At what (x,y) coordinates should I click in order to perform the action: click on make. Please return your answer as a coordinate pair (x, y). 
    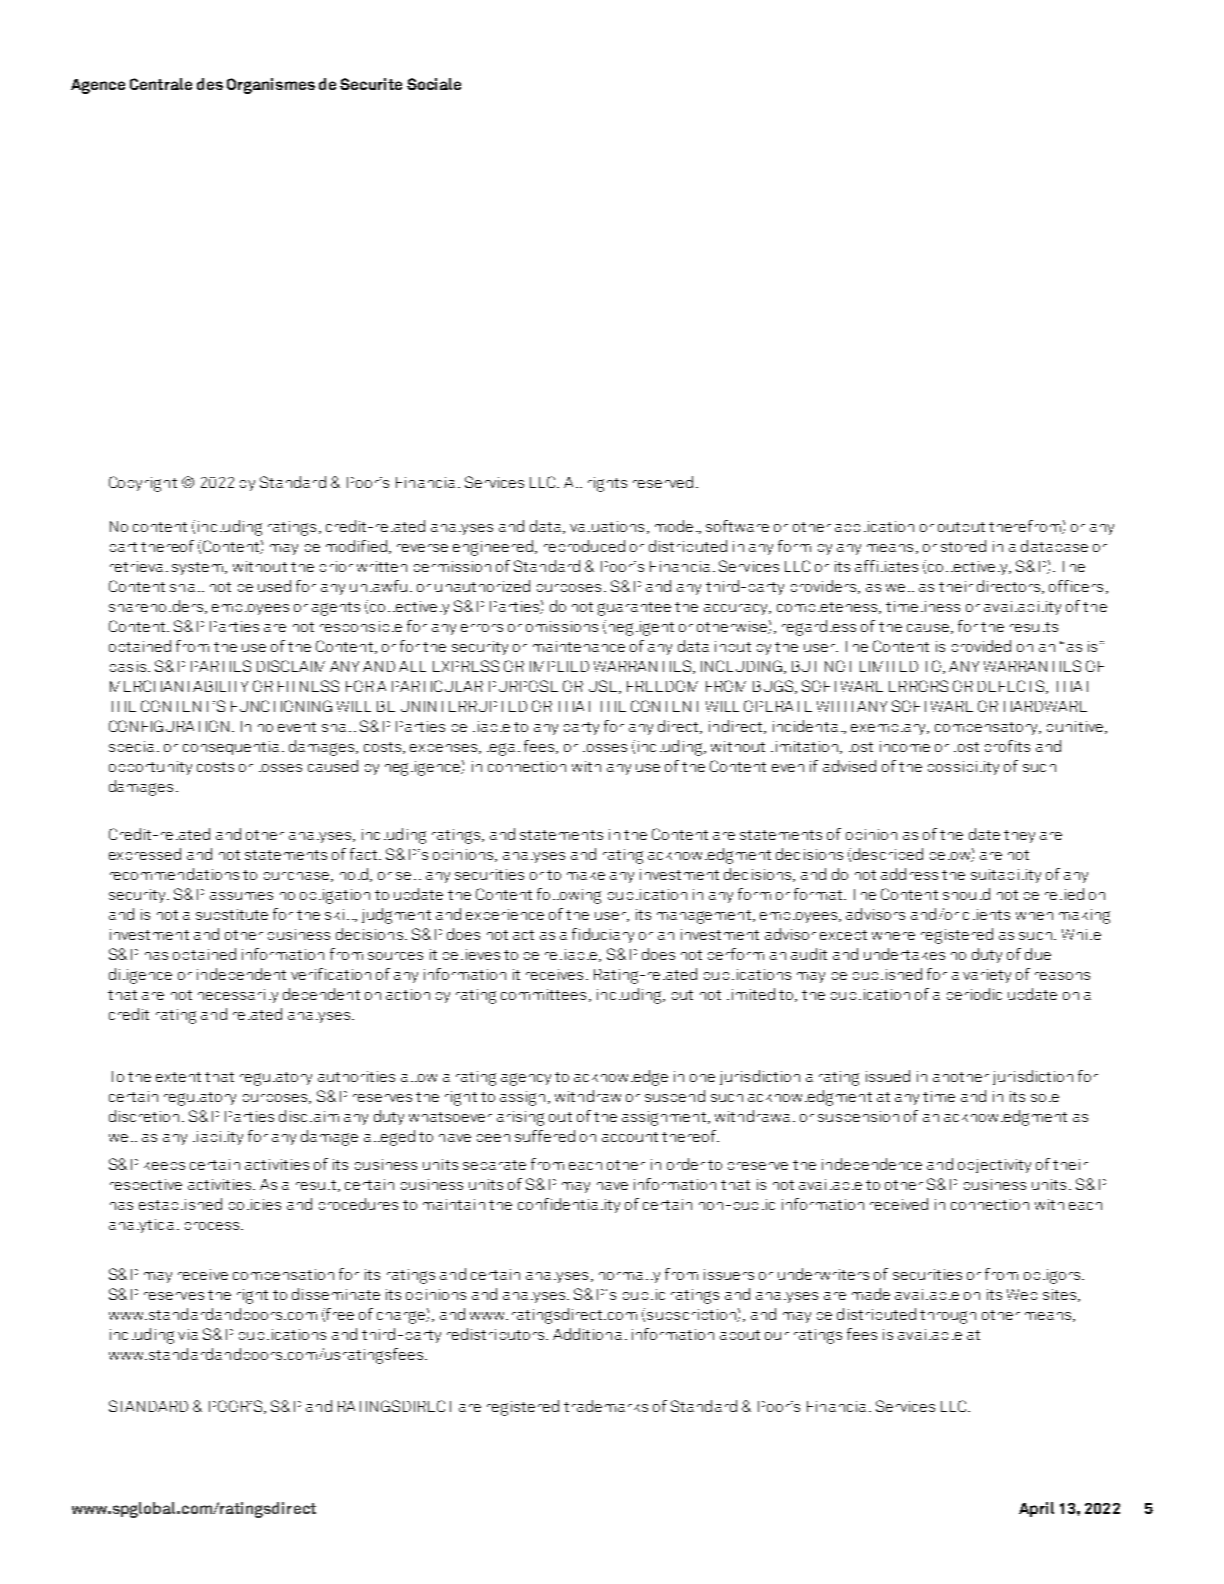
    Looking at the image, I should click on (586, 876).
